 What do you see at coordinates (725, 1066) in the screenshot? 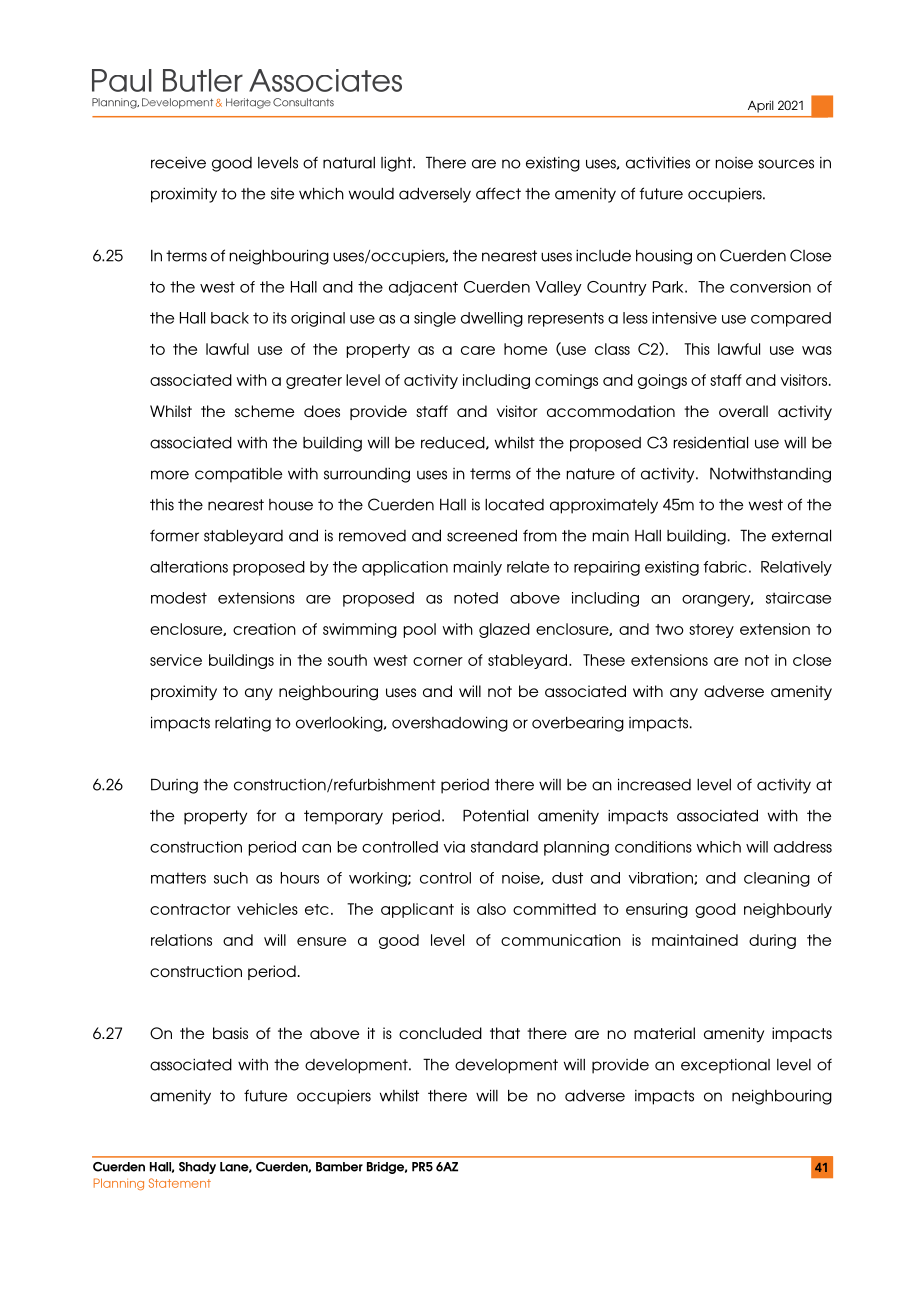
I see `exceptional` at bounding box center [725, 1066].
